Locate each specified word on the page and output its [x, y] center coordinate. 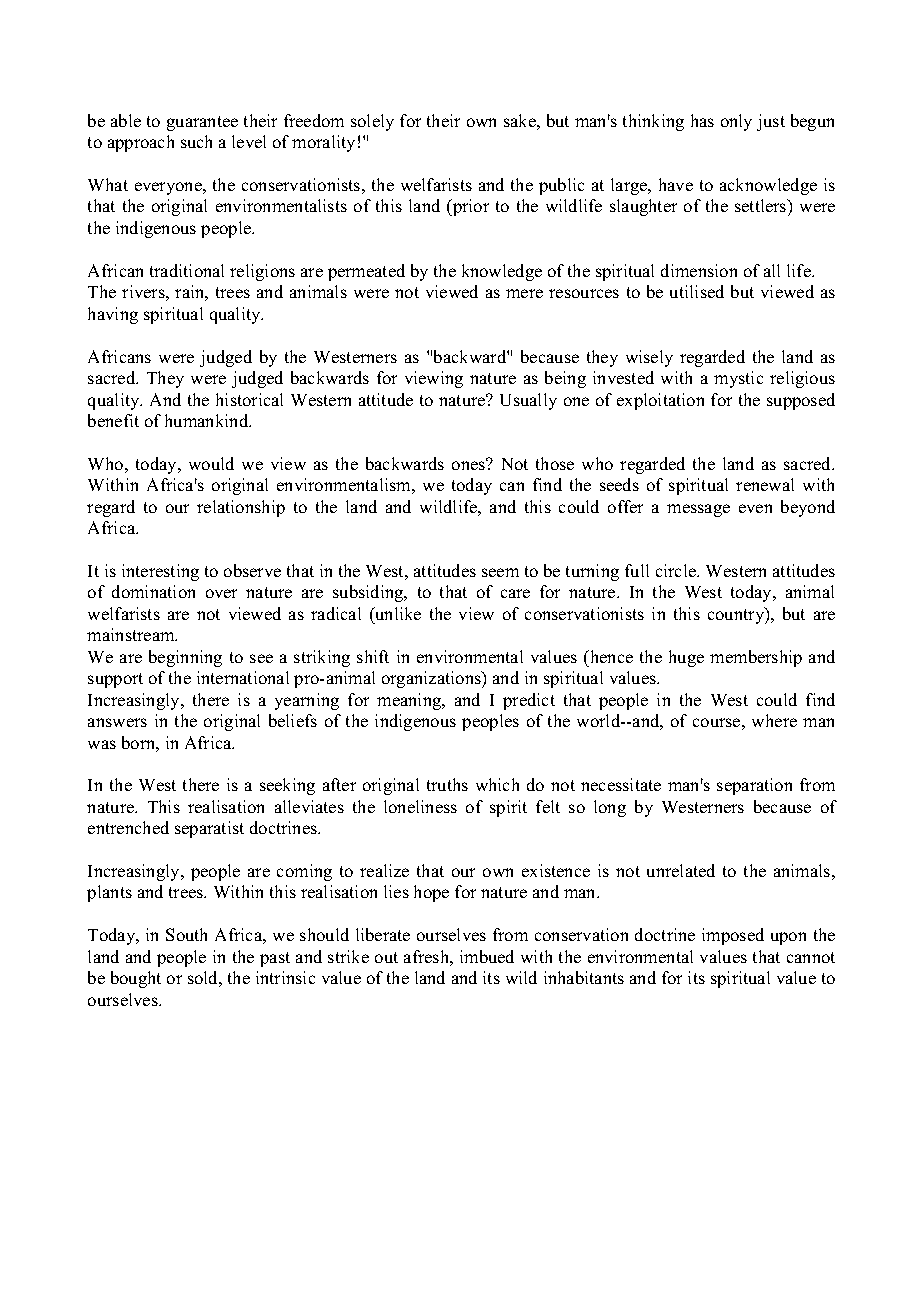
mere [524, 293]
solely [372, 122]
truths [447, 784]
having [113, 315]
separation [754, 786]
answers [117, 722]
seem [500, 572]
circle [677, 570]
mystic [738, 379]
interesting [160, 572]
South [186, 934]
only [736, 122]
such [196, 141]
